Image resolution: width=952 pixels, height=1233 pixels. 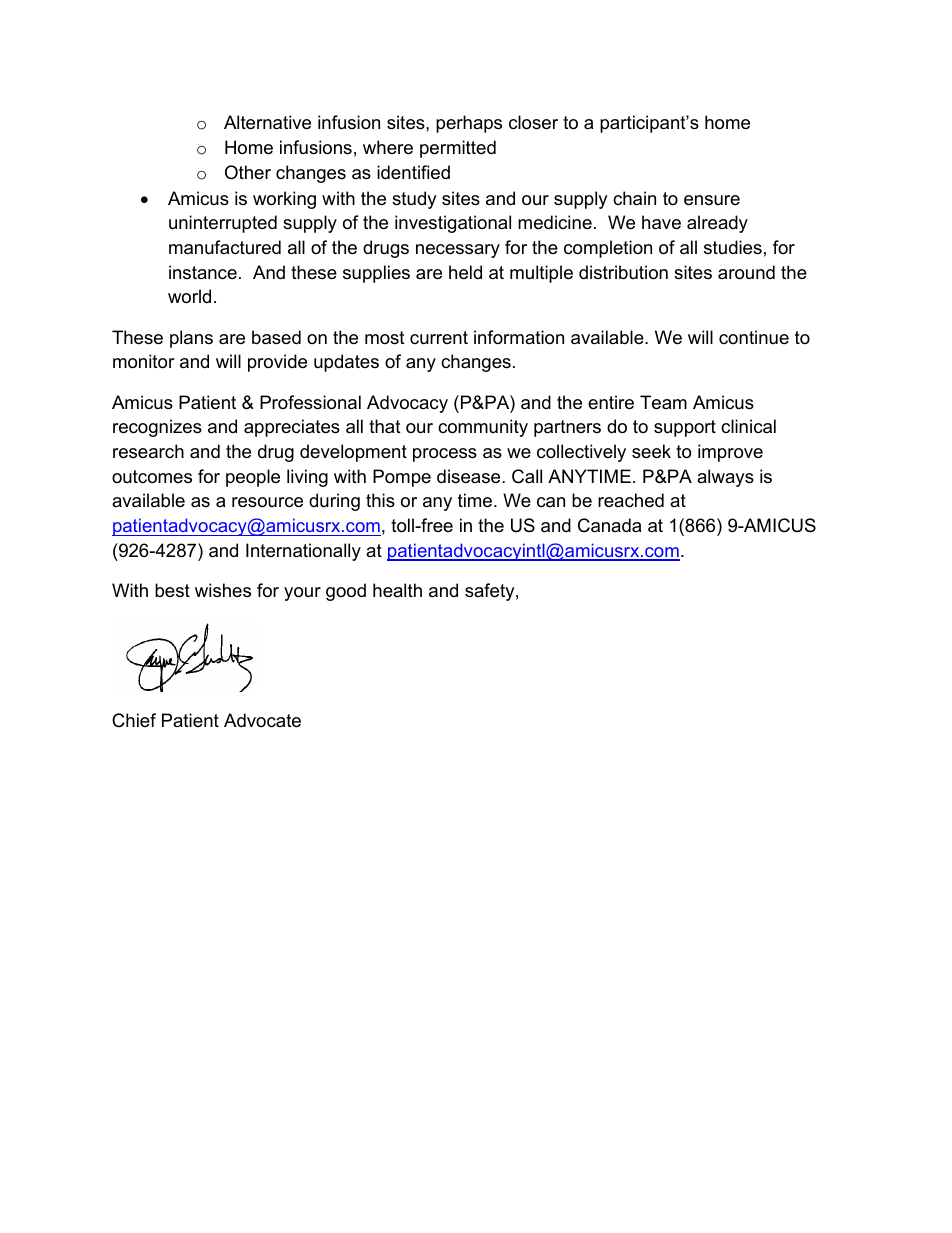 What do you see at coordinates (439, 337) in the screenshot?
I see `current` at bounding box center [439, 337].
